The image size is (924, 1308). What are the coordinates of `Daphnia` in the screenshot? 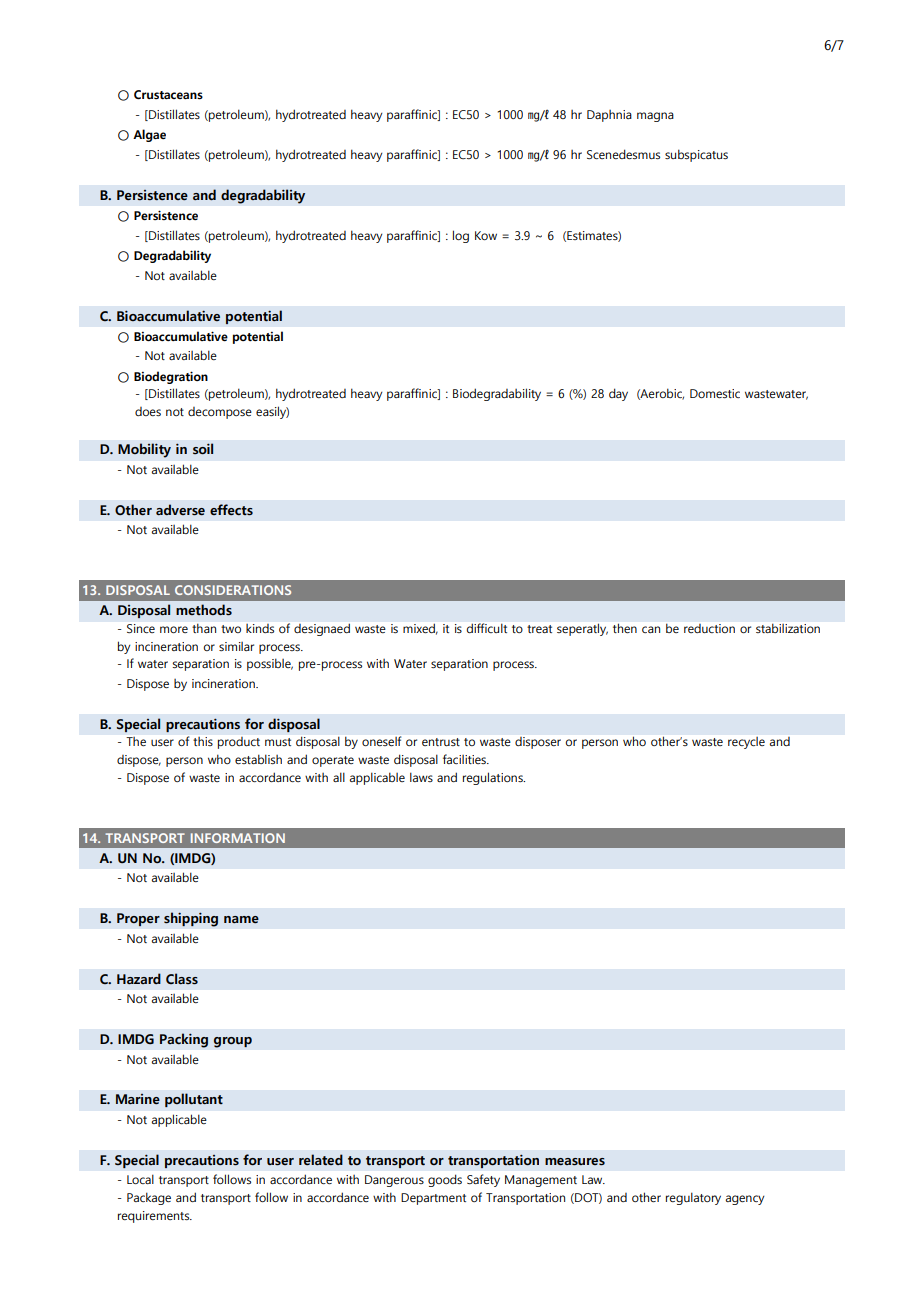 It's located at (609, 116).
